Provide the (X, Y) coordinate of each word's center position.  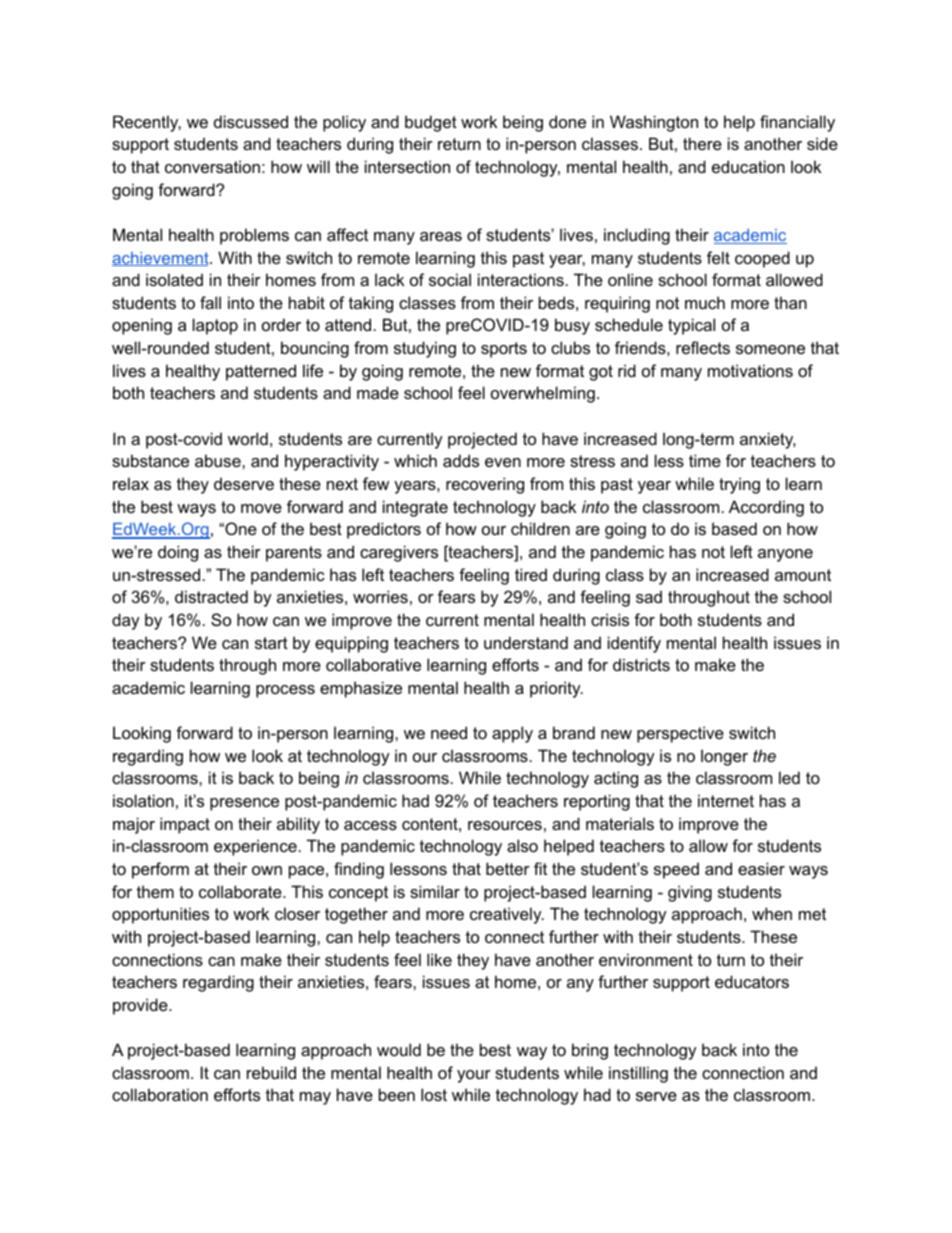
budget (431, 123)
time (705, 460)
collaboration (160, 1094)
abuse (219, 460)
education (748, 166)
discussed (251, 121)
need (449, 732)
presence (244, 804)
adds (461, 460)
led (789, 777)
